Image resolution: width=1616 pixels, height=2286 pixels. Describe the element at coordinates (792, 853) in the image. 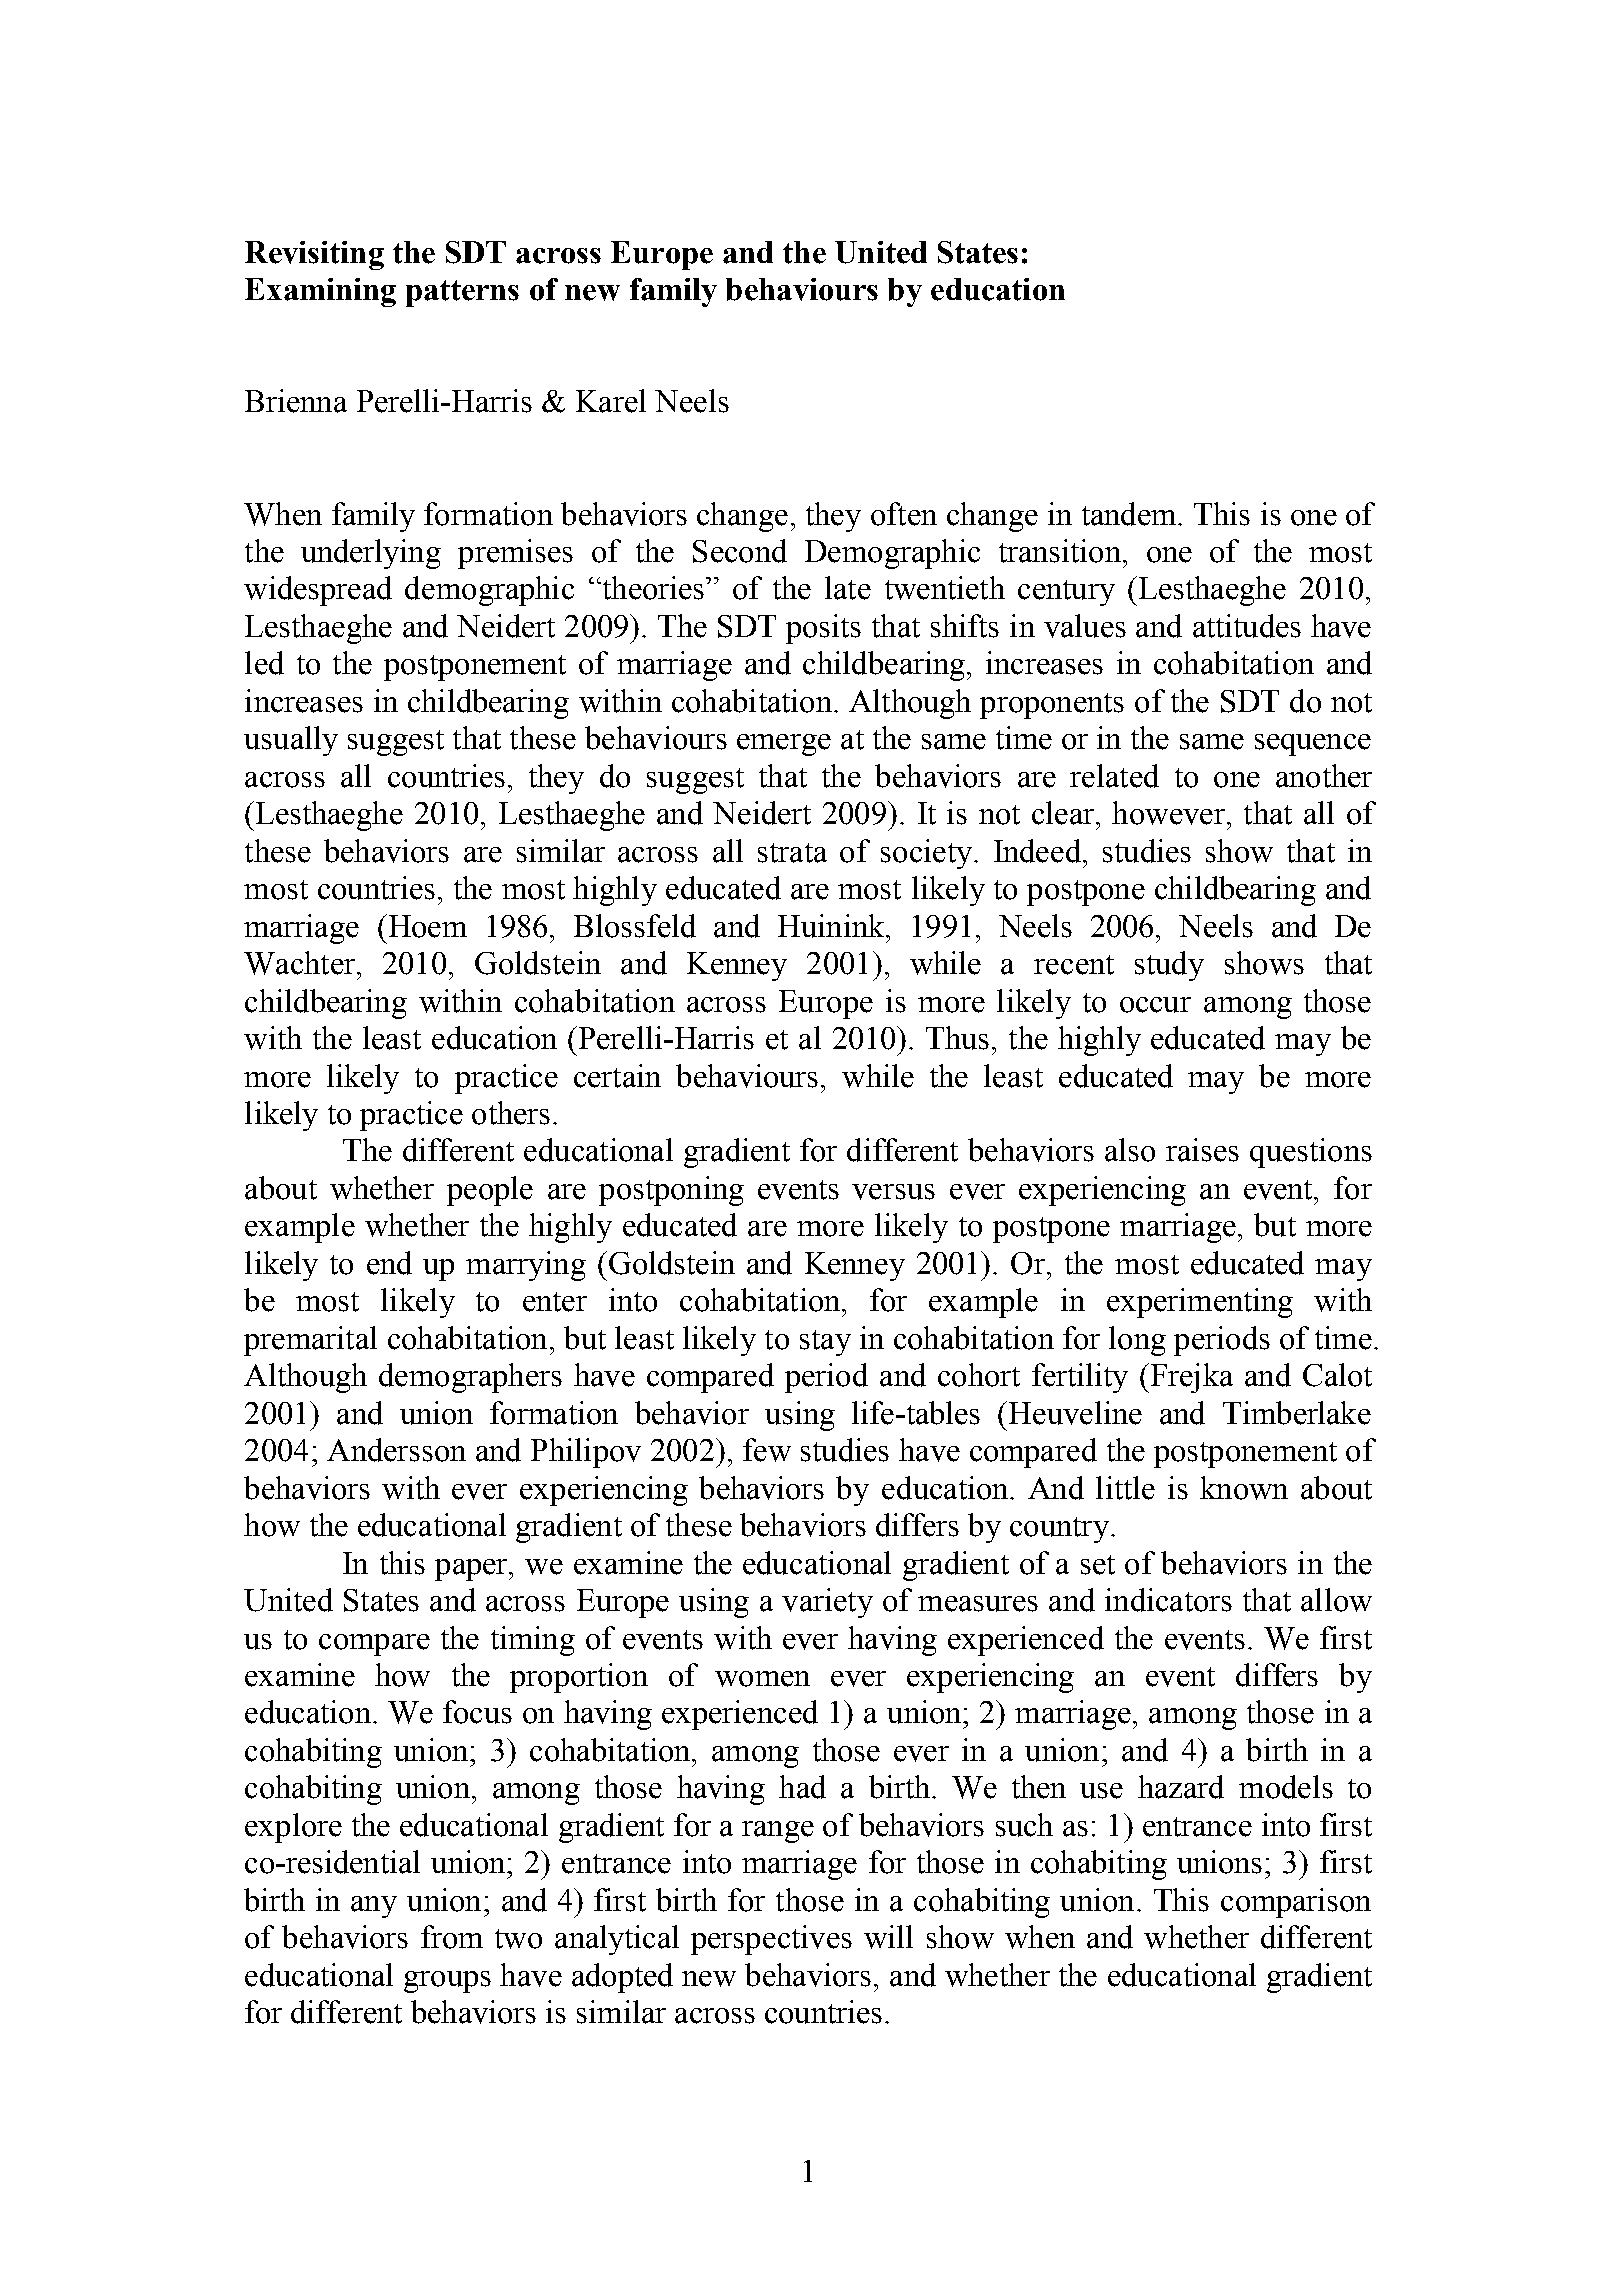

I see `strata` at that location.
